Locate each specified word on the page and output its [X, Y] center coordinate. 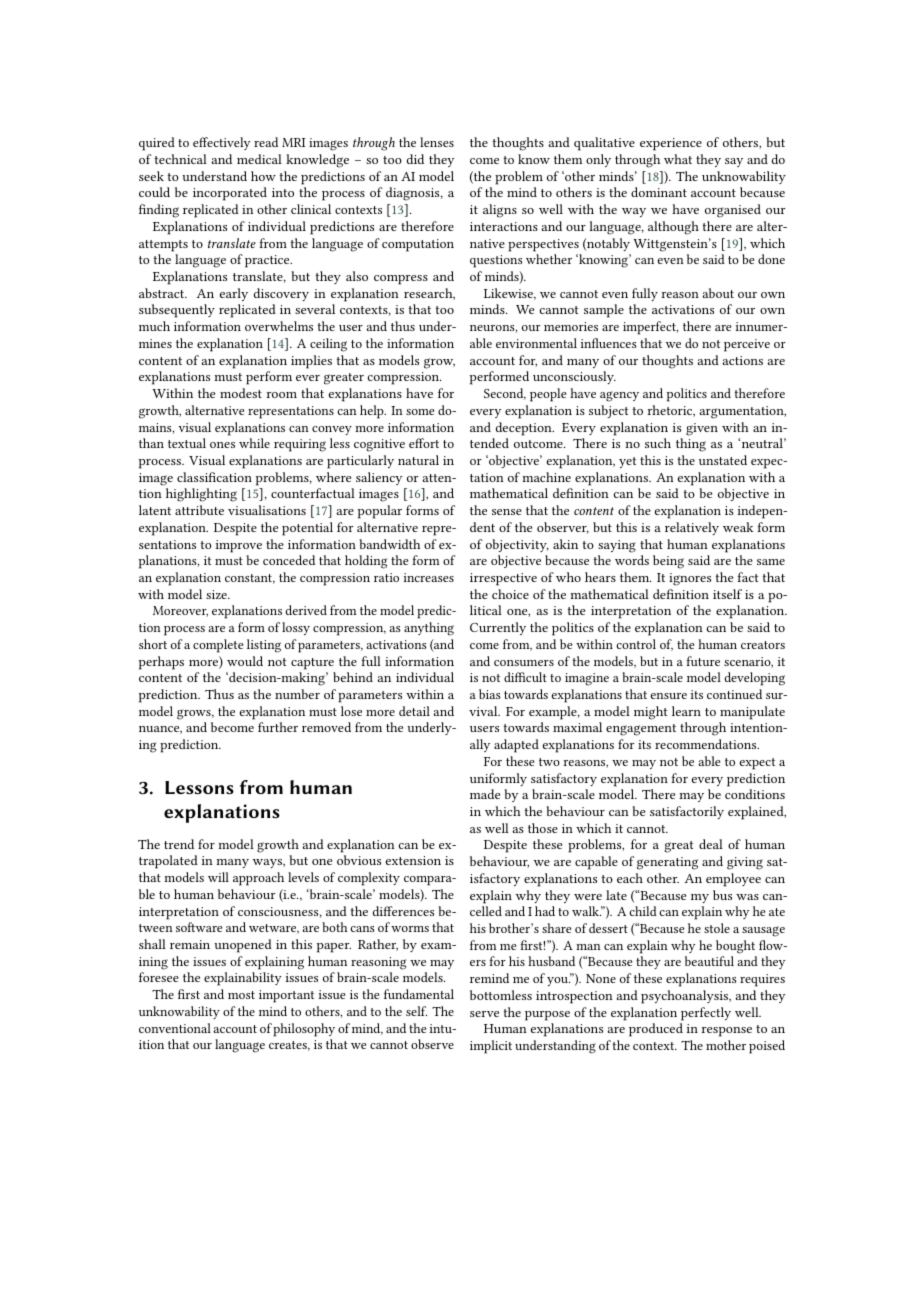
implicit [491, 1047]
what [678, 159]
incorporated [230, 194]
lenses [437, 142]
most [241, 995]
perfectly [706, 1014]
